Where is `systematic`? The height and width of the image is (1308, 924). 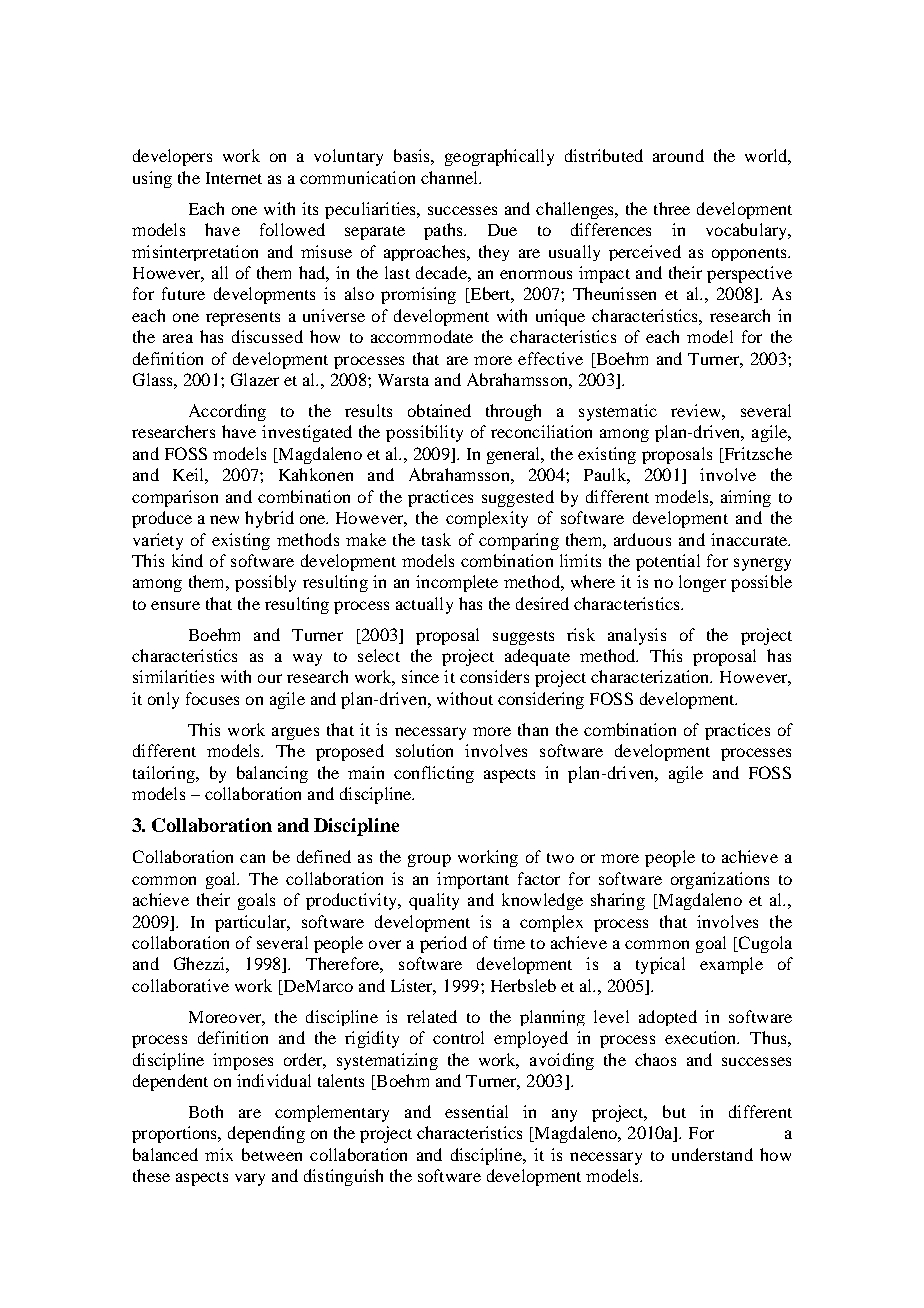 systematic is located at coordinates (618, 412).
